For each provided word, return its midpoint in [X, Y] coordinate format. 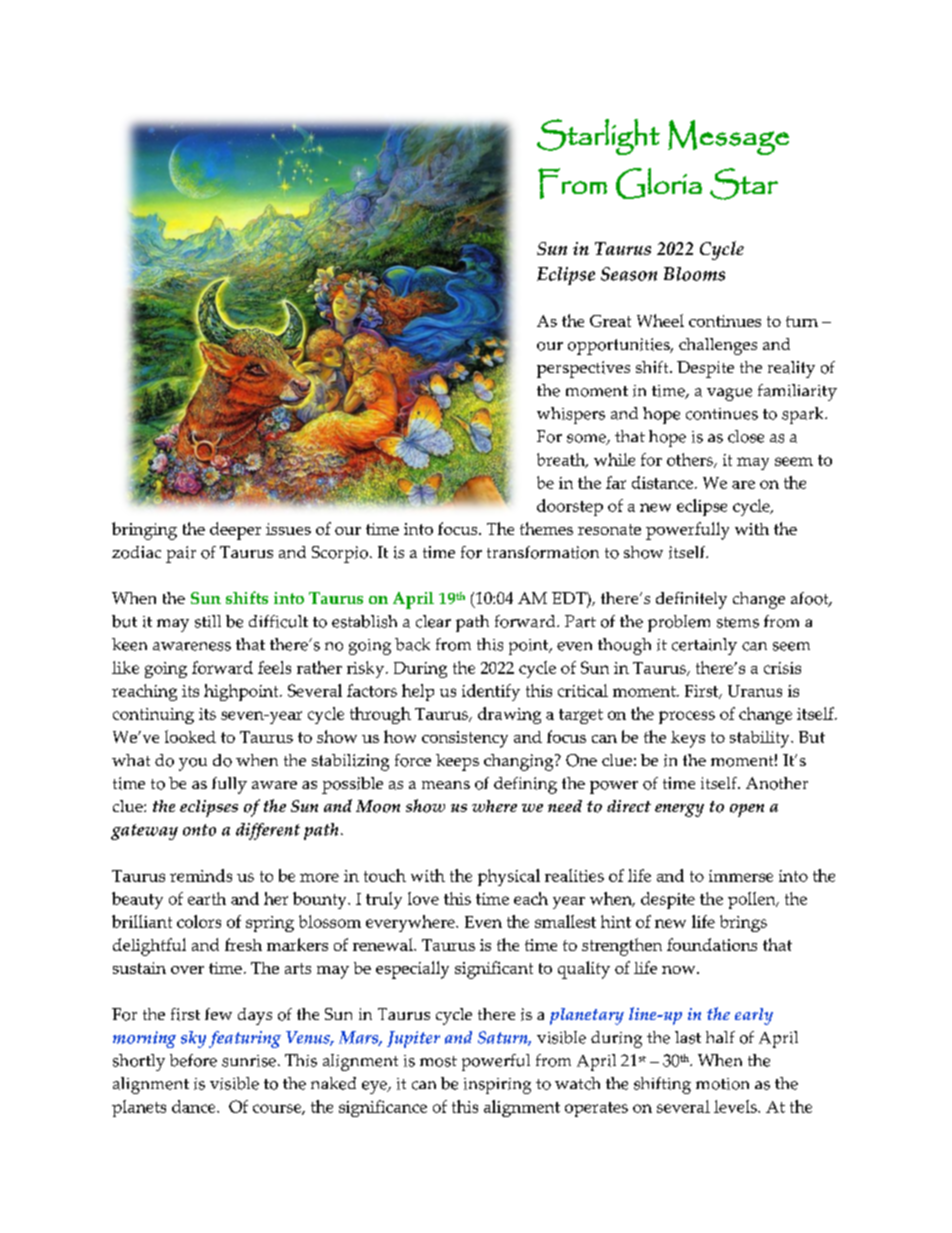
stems [738, 622]
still [208, 621]
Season [629, 274]
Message [728, 137]
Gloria [659, 183]
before [193, 1060]
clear [433, 621]
